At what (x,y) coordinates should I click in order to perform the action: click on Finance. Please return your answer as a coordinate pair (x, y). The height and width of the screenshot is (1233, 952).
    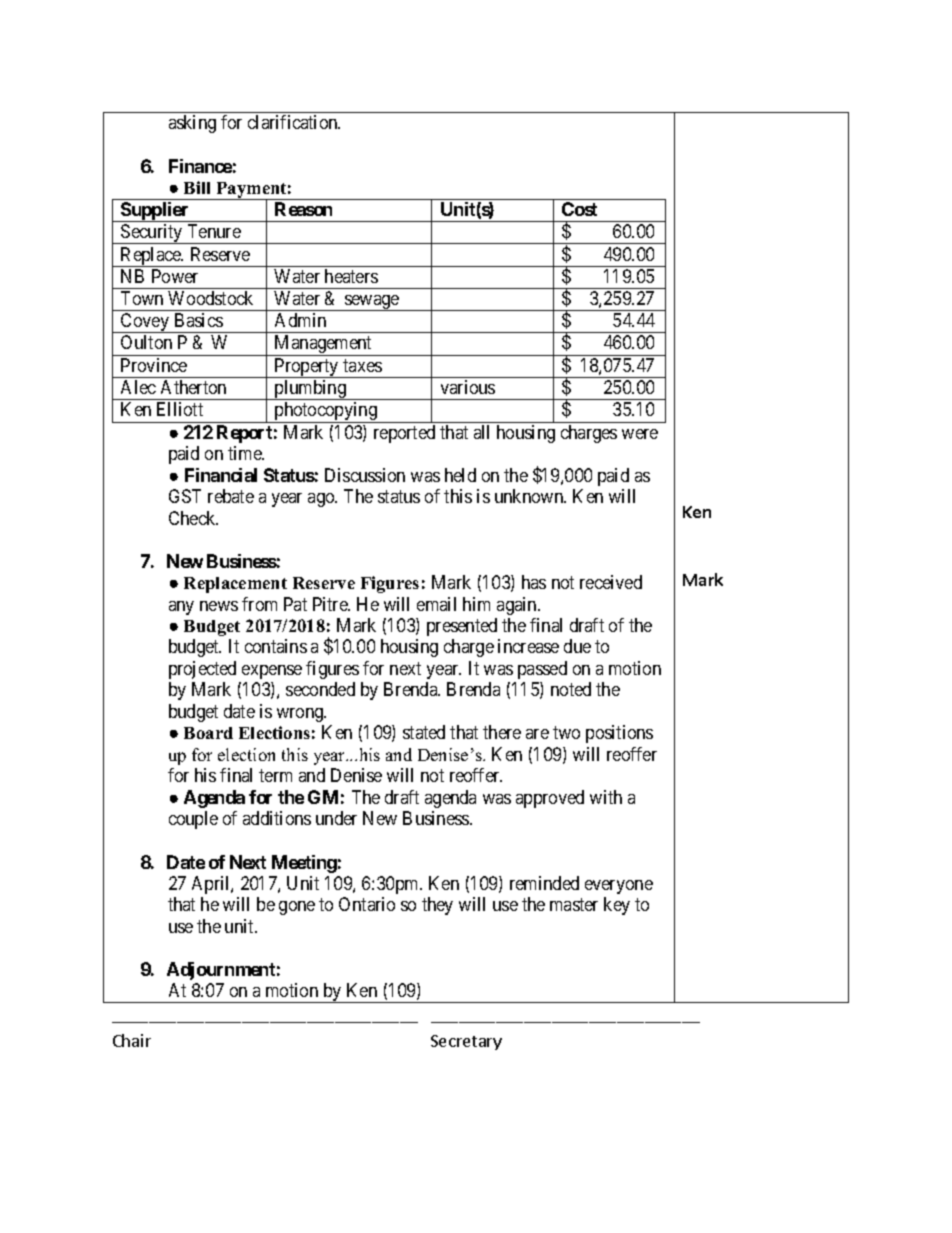
    Looking at the image, I should click on (200, 166).
